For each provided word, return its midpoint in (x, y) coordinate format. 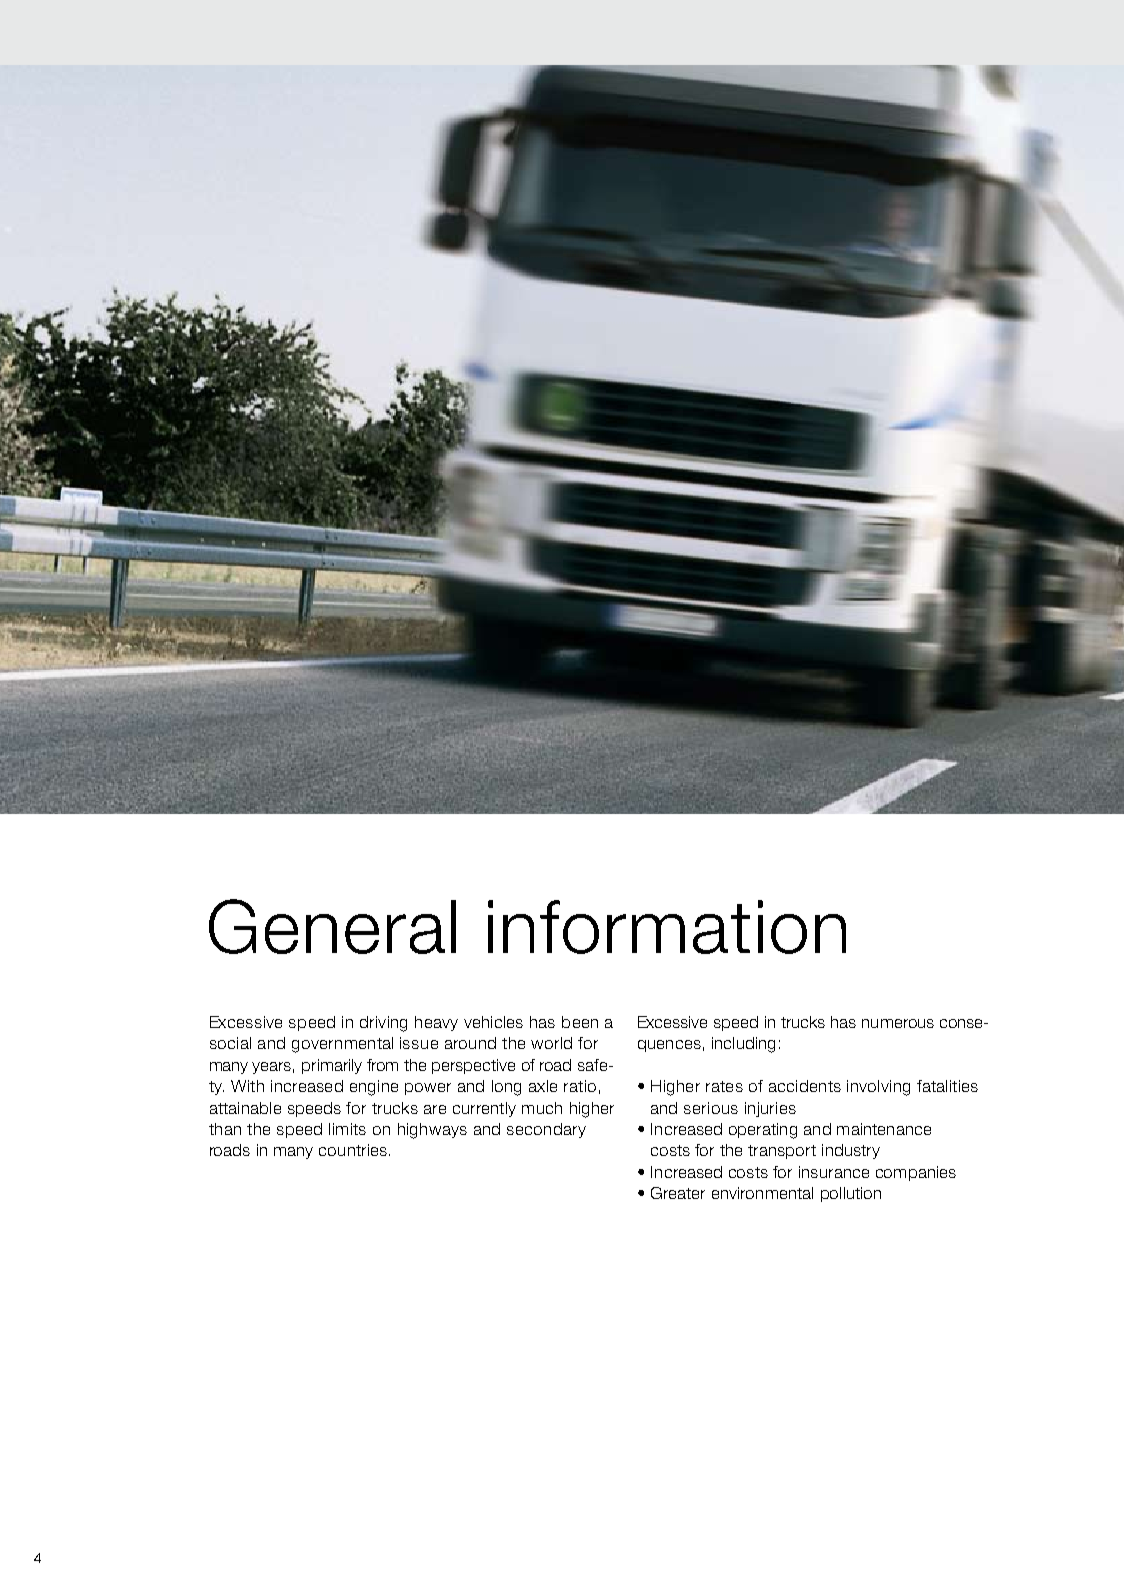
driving (383, 1024)
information (667, 927)
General (332, 926)
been (580, 1022)
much (542, 1108)
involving (878, 1088)
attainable (245, 1108)
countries (353, 1150)
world (551, 1043)
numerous (898, 1023)
